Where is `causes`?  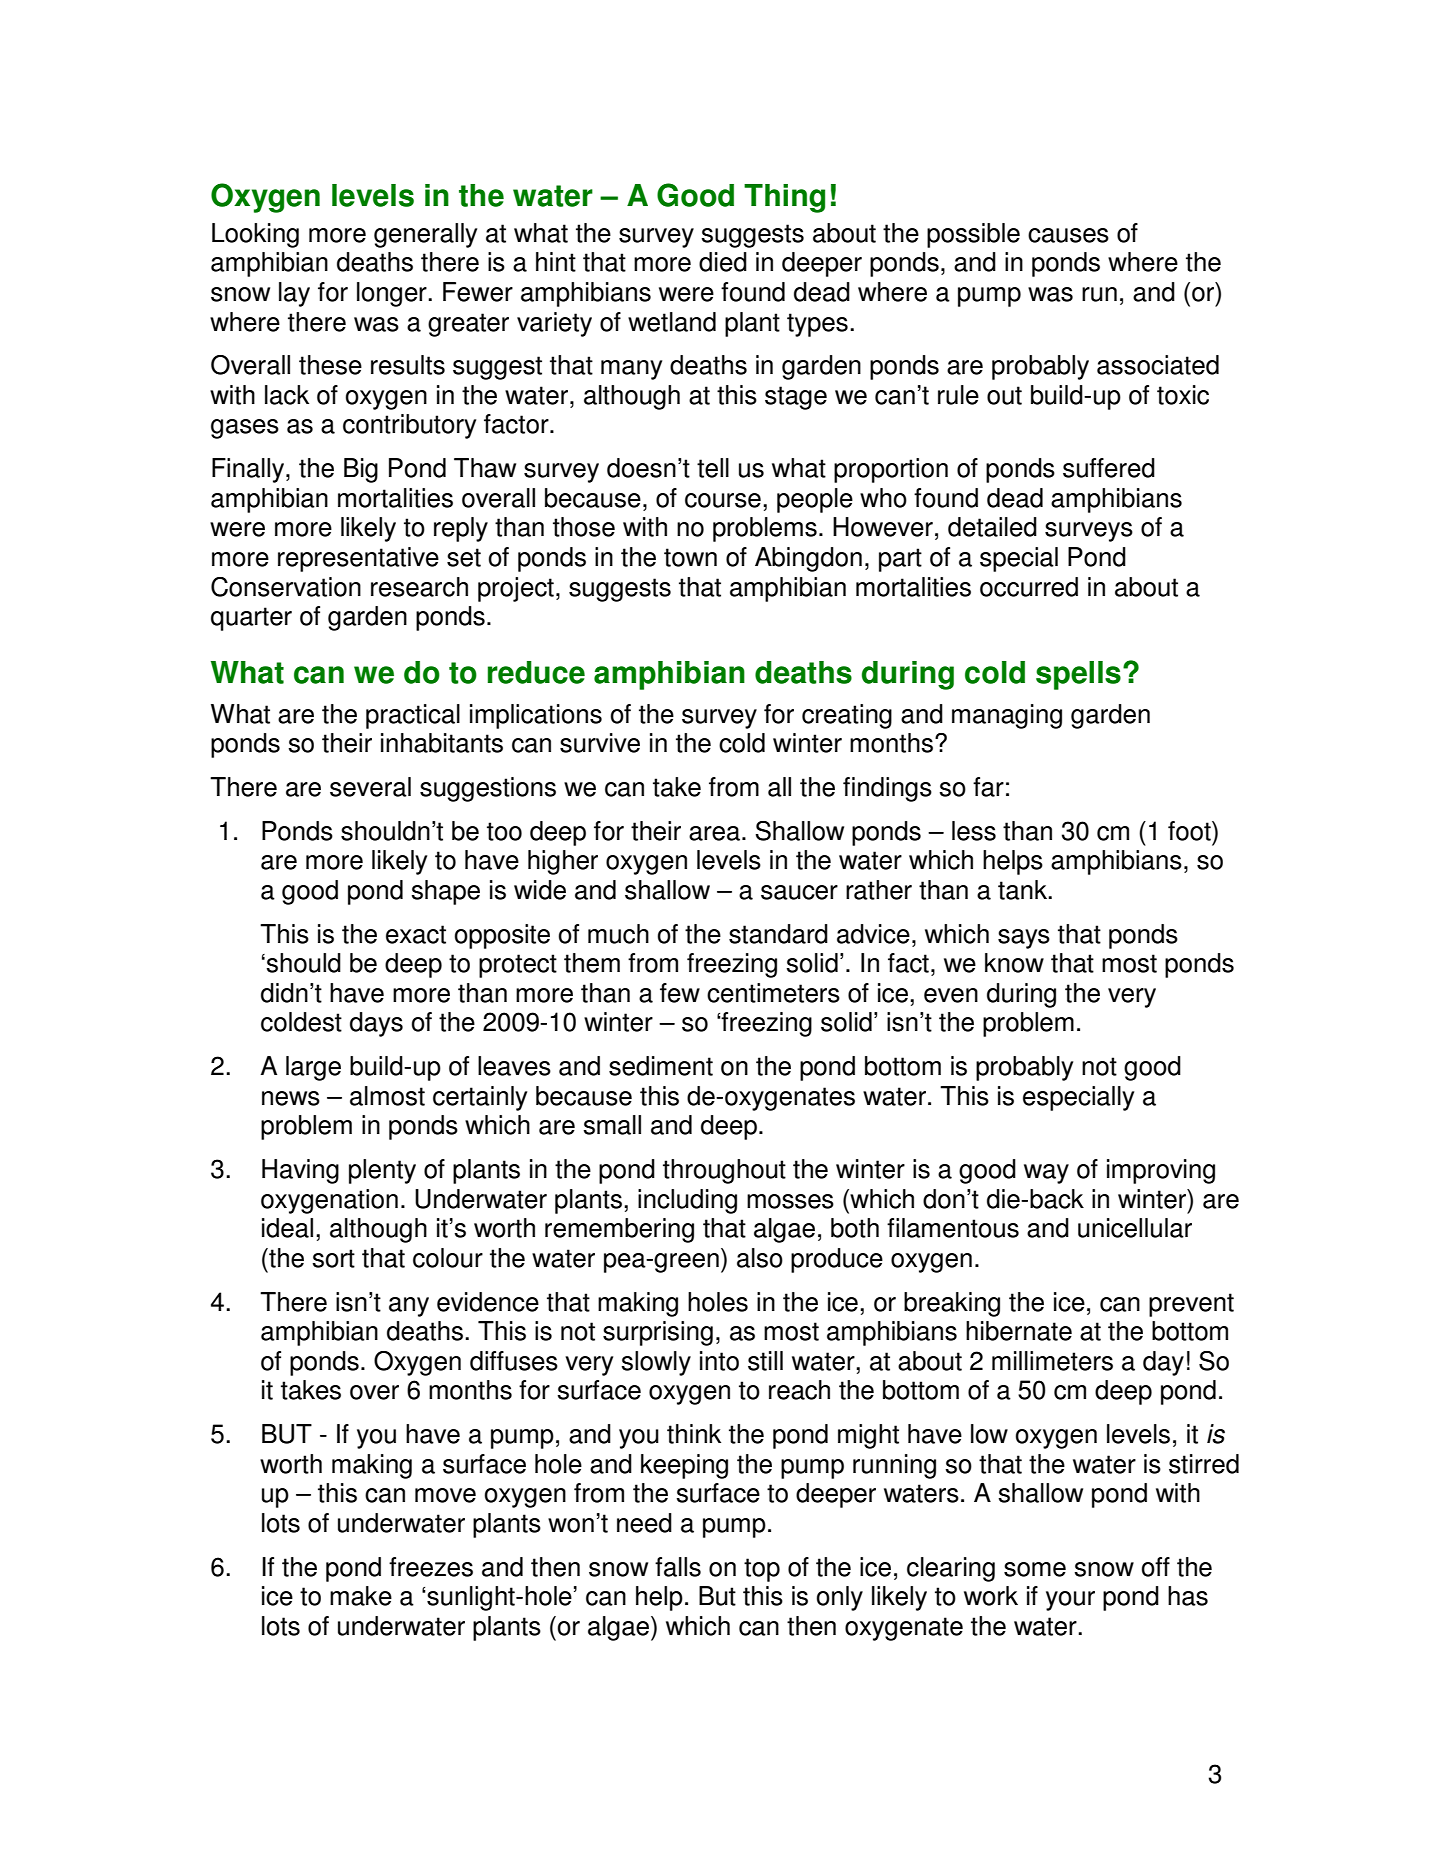 causes is located at coordinates (1068, 235).
